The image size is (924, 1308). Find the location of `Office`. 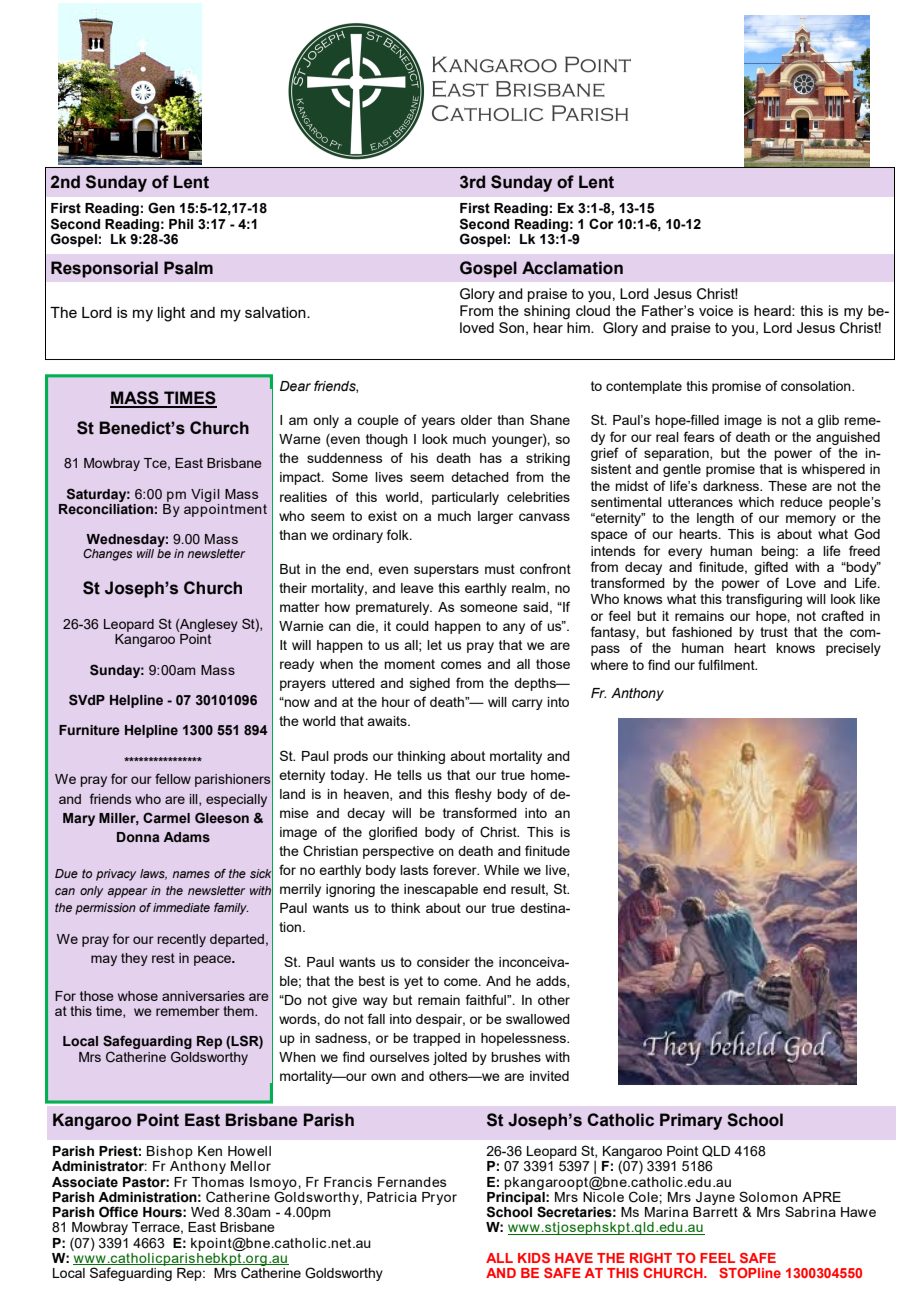

Office is located at coordinates (118, 1212).
